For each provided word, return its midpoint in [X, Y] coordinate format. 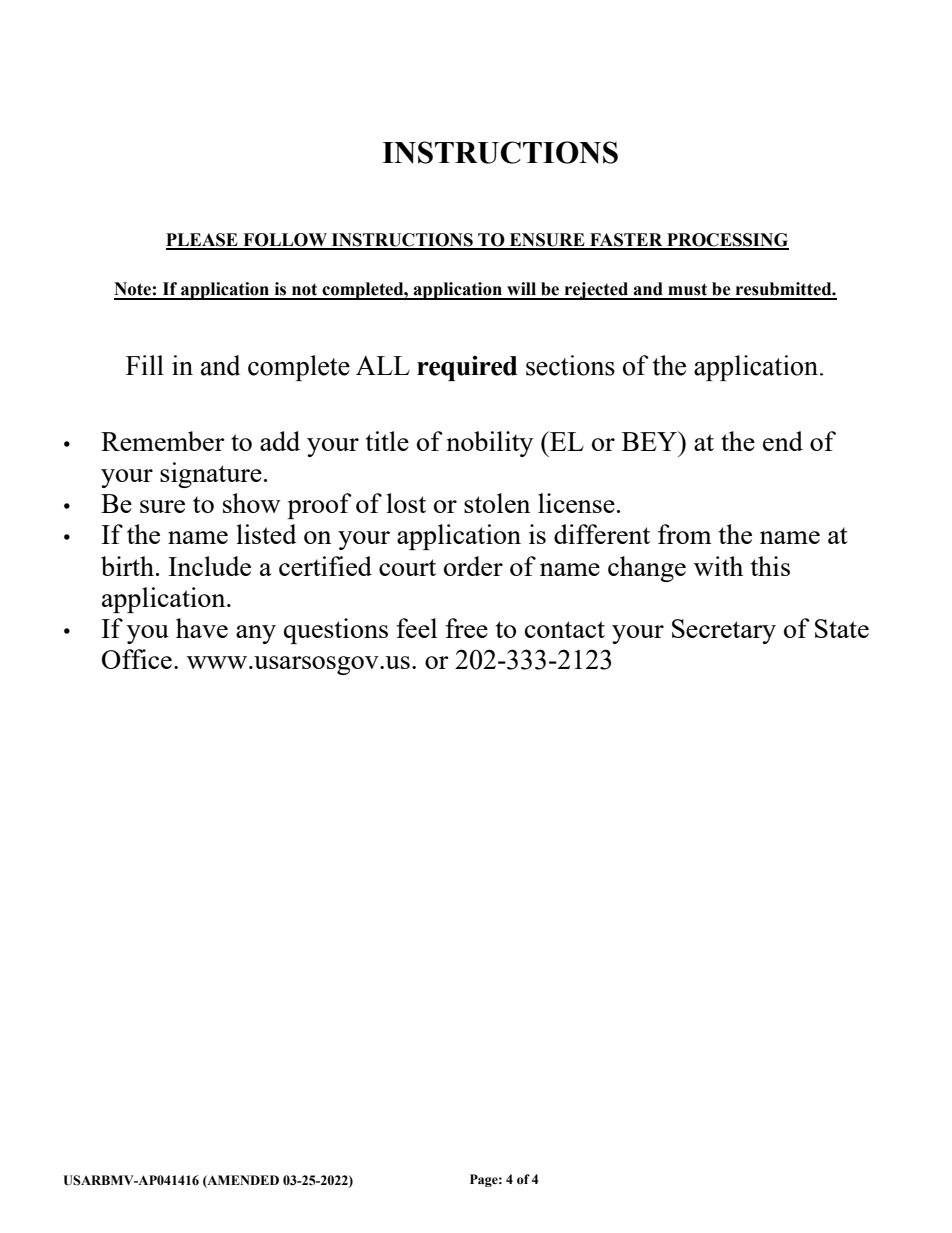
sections [570, 365]
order [473, 566]
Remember [163, 441]
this [770, 566]
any [256, 634]
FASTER [626, 241]
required [467, 368]
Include [209, 566]
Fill [145, 365]
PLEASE [203, 241]
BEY [651, 441]
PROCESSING [727, 241]
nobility [489, 444]
